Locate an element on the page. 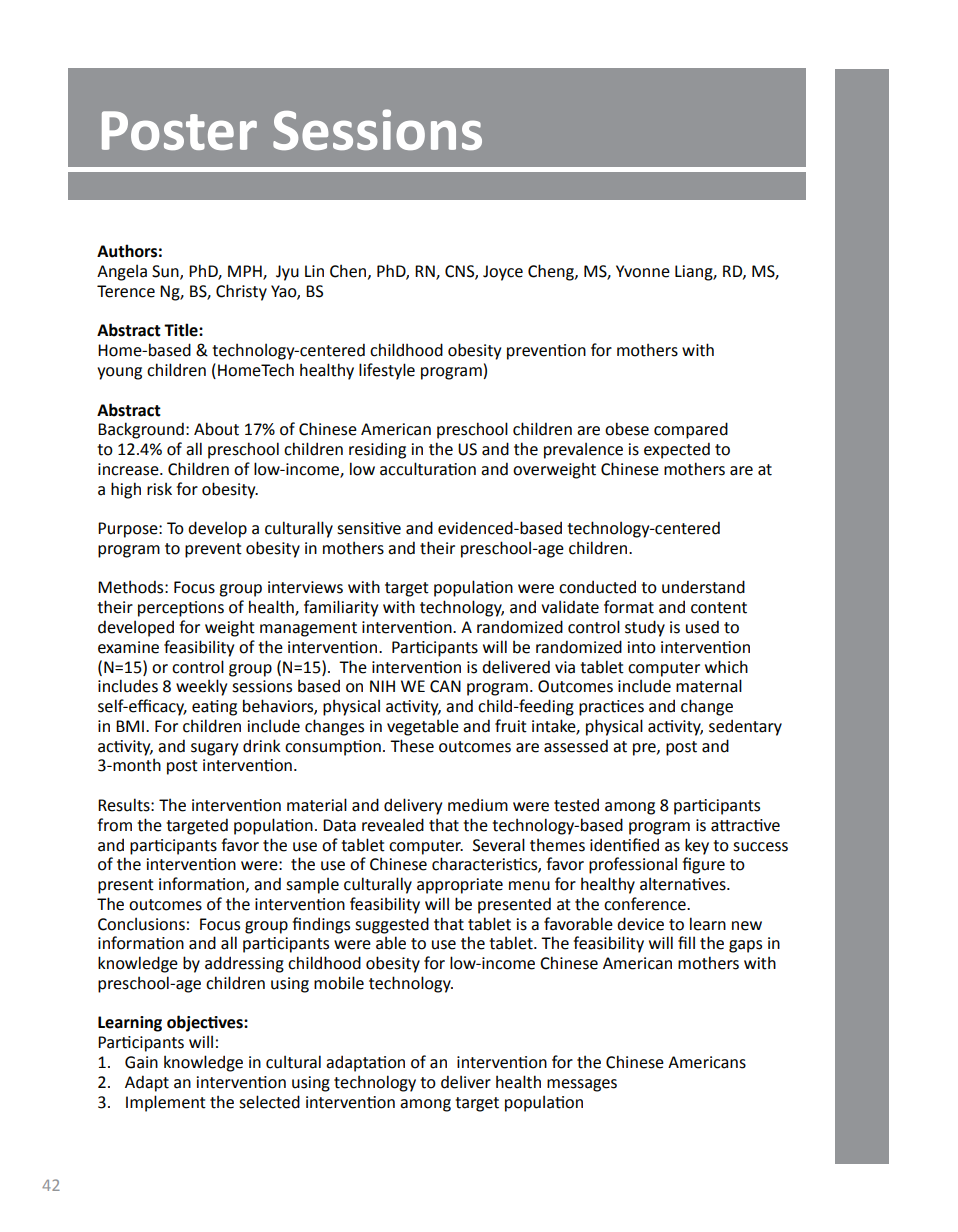 This page has width=958, height=1232. Joyce is located at coordinates (503, 273).
